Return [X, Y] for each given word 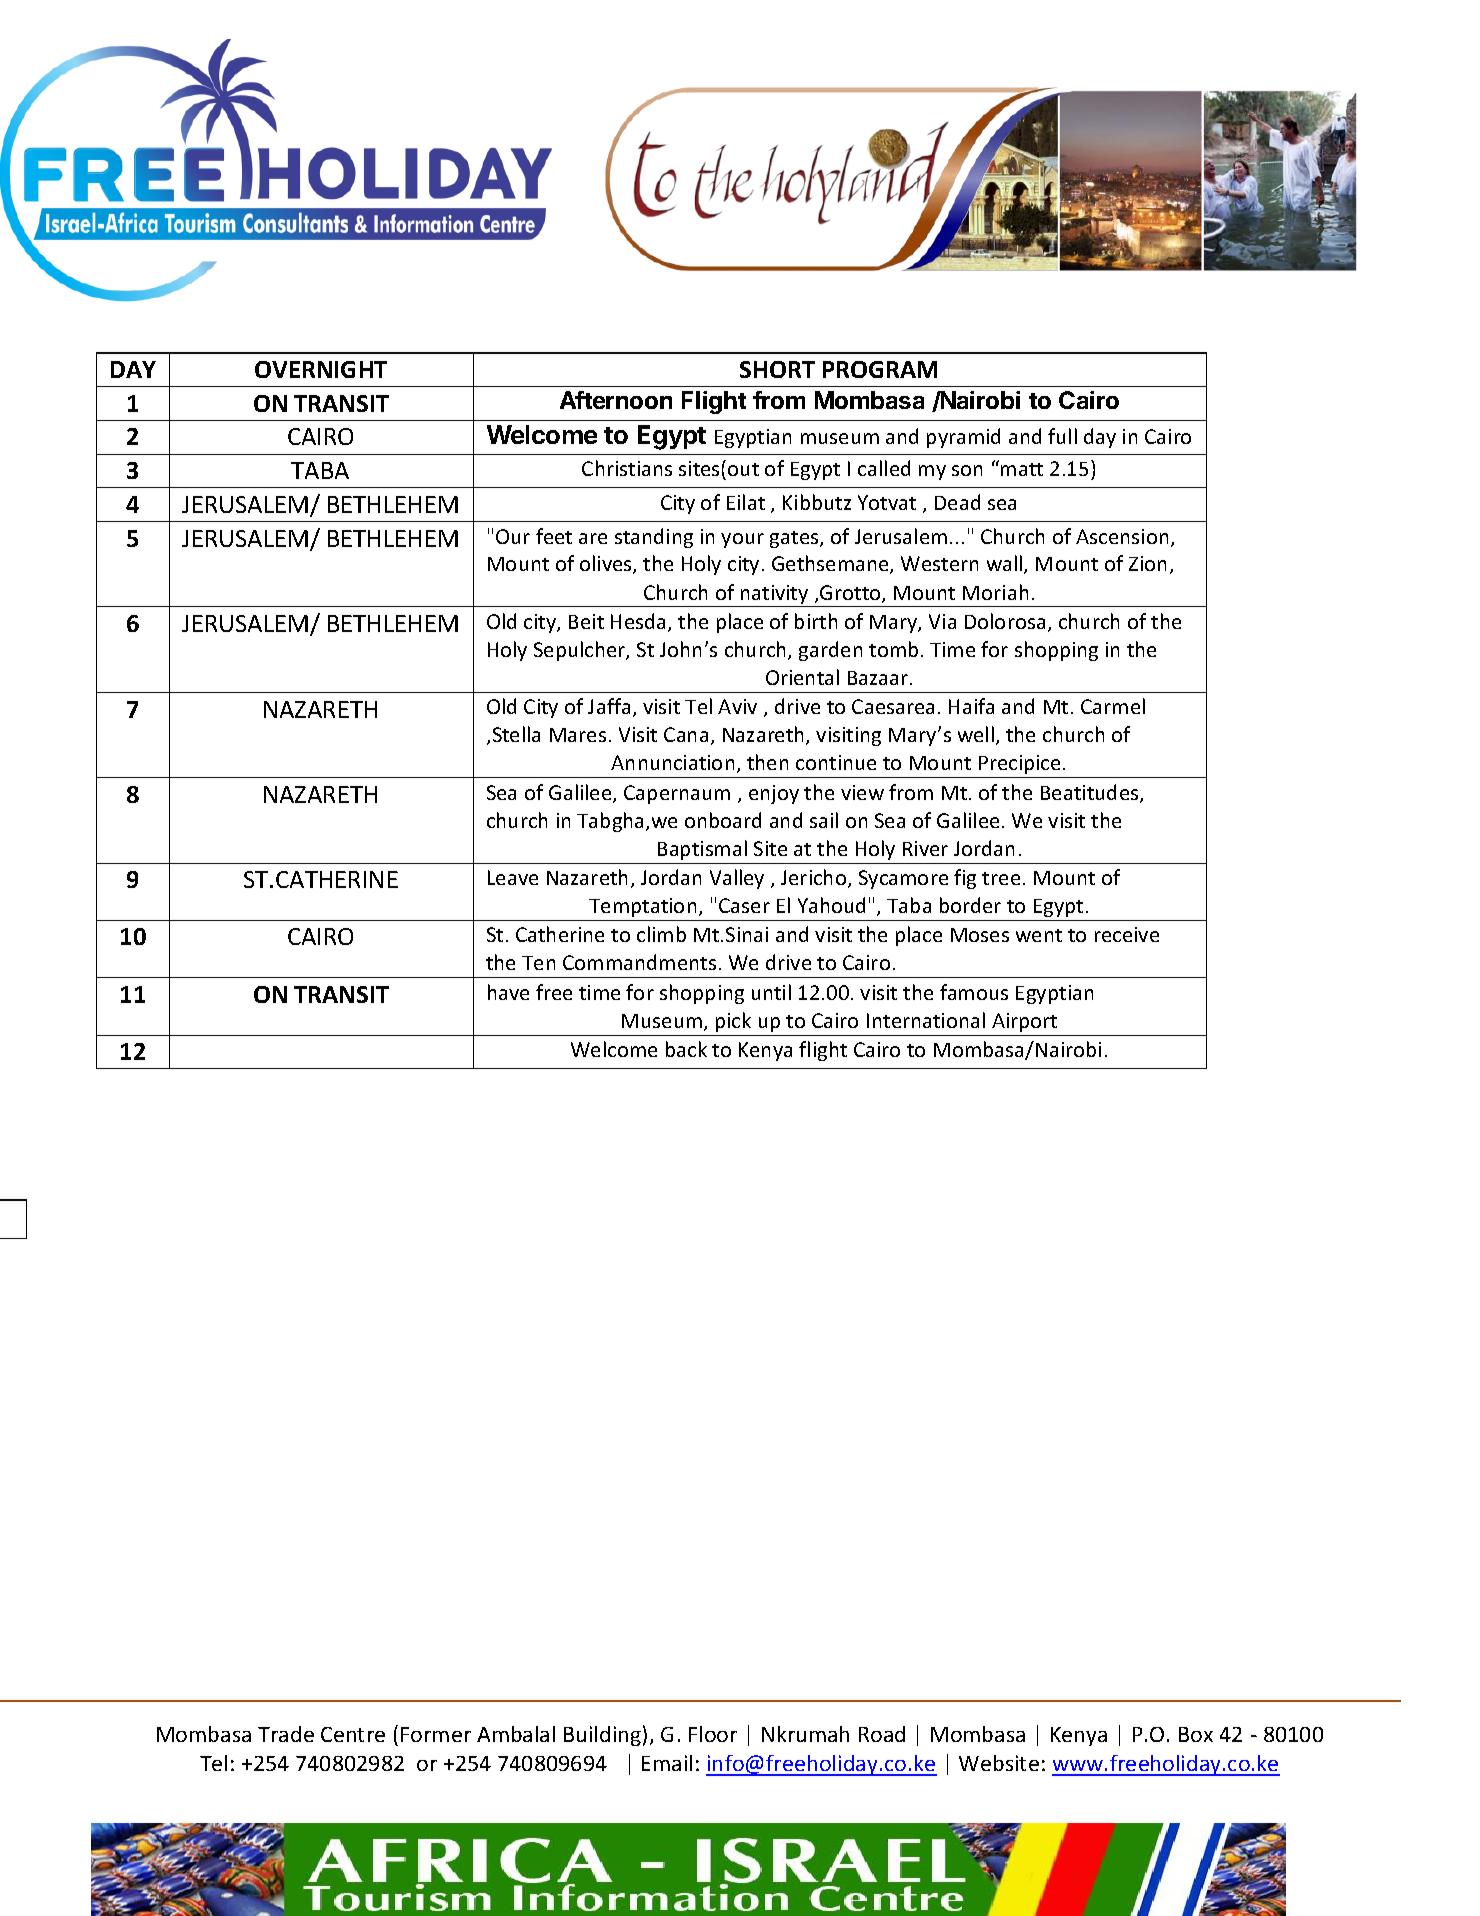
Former [436, 1734]
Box [1196, 1734]
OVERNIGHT [321, 369]
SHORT [777, 369]
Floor [713, 1734]
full [1062, 436]
